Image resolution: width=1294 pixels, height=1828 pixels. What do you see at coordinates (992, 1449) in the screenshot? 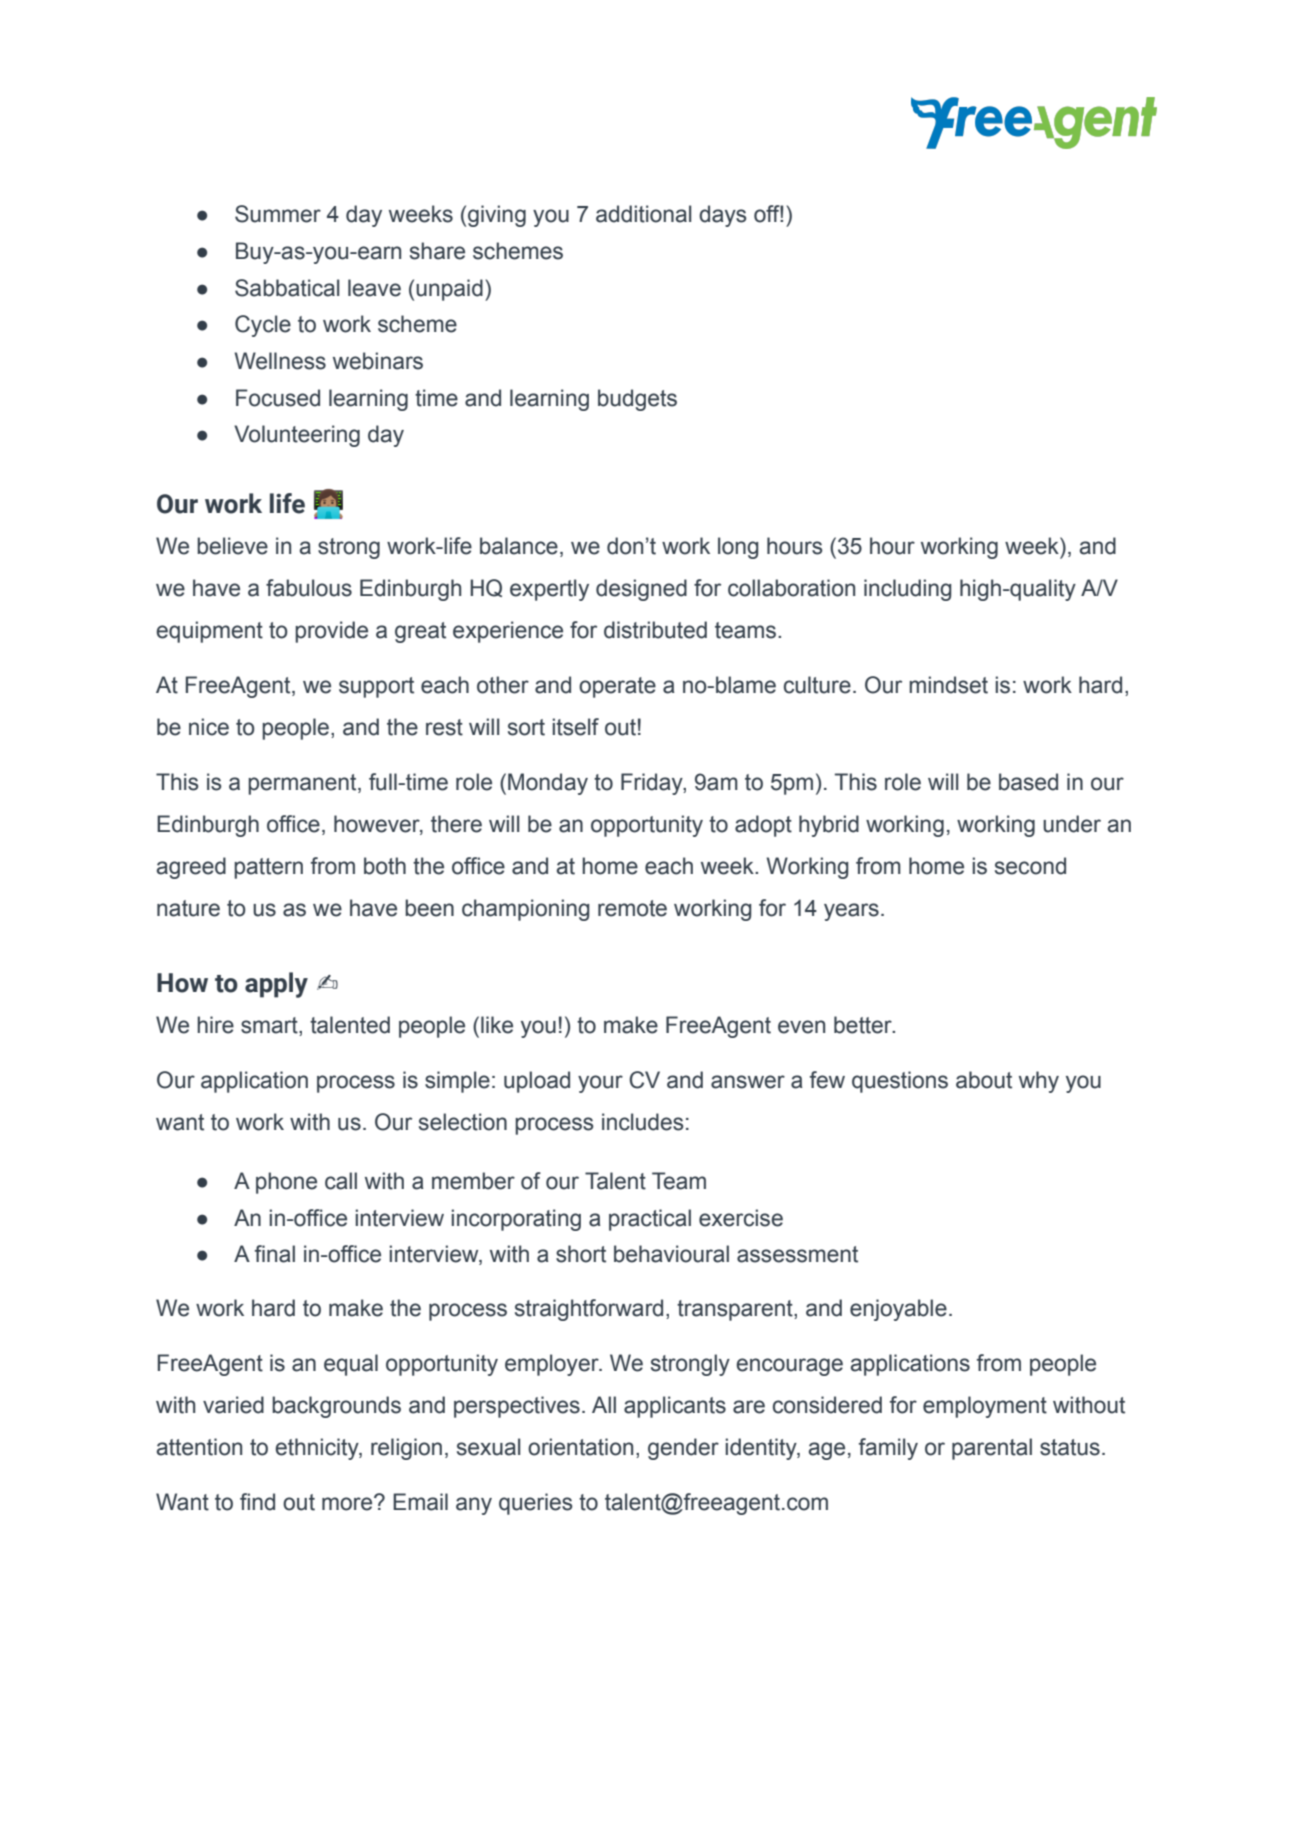
I see `parental` at bounding box center [992, 1449].
